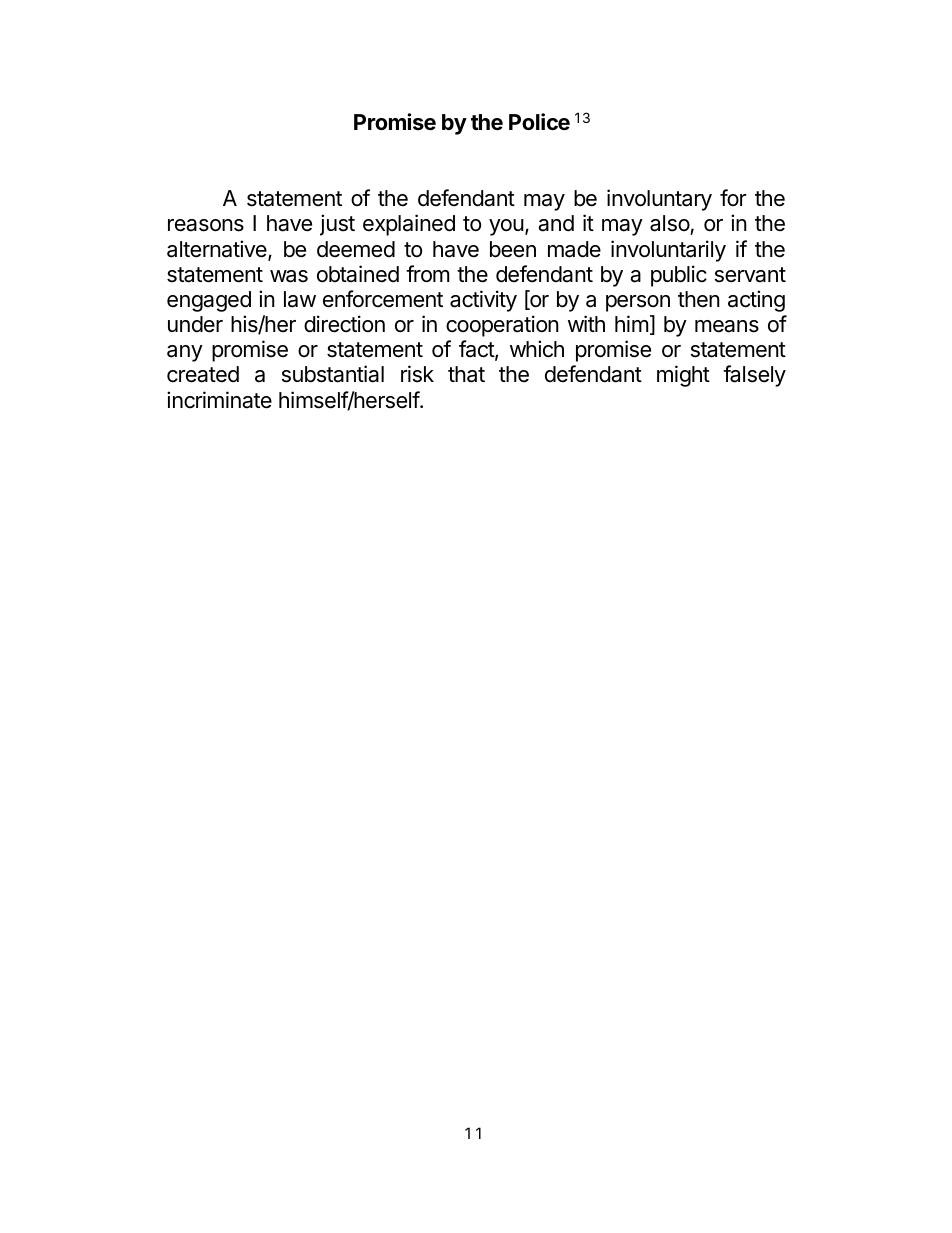  Describe the element at coordinates (506, 227) in the page. I see `you` at that location.
